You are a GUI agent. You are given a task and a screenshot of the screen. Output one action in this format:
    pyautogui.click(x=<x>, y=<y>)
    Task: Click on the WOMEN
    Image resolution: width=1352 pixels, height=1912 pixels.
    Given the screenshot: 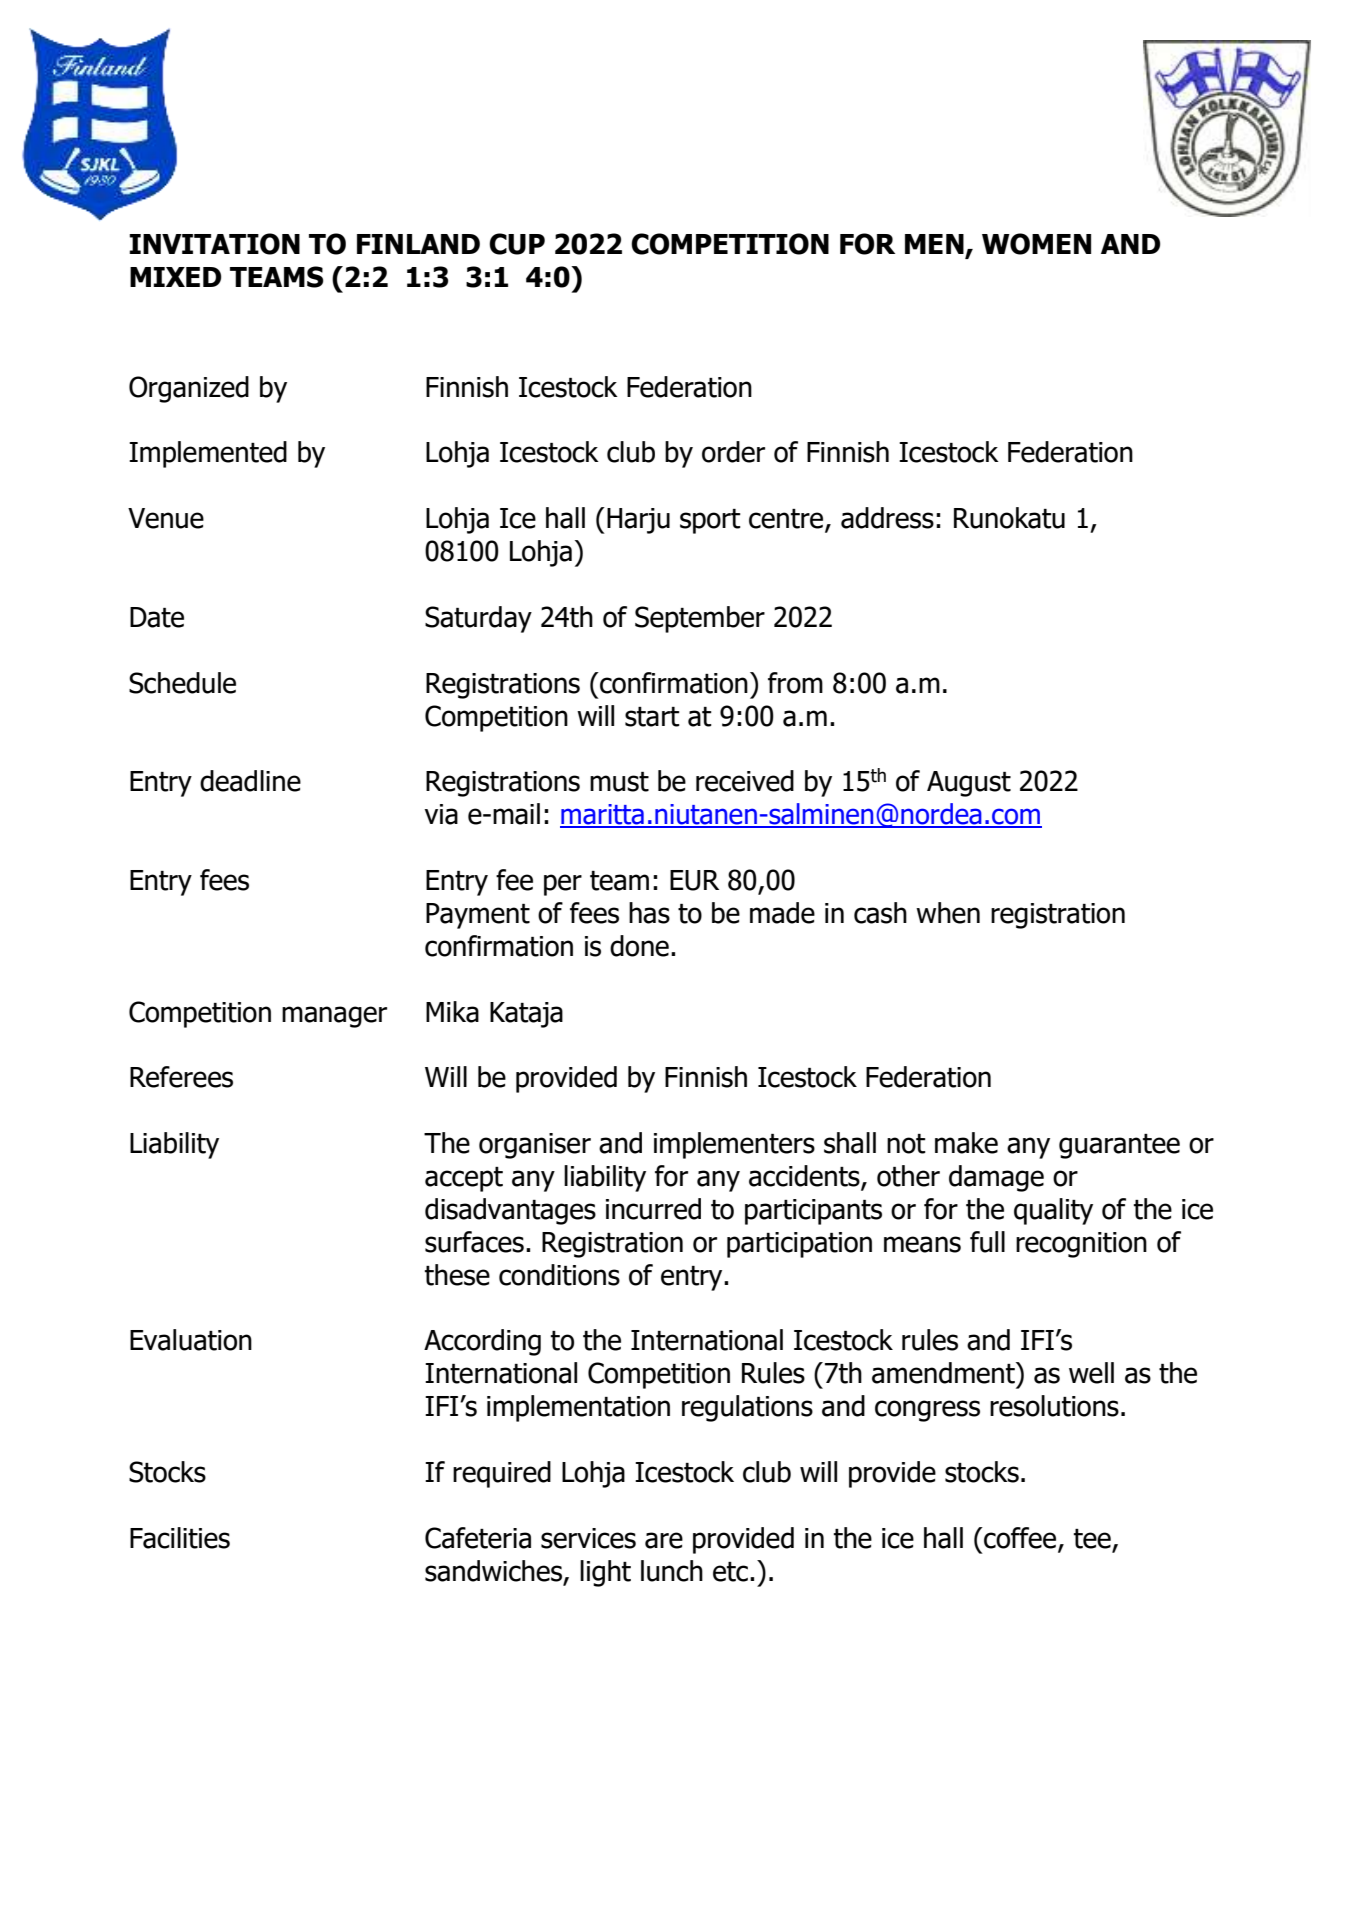 What is the action you would take?
    pyautogui.click(x=1036, y=244)
